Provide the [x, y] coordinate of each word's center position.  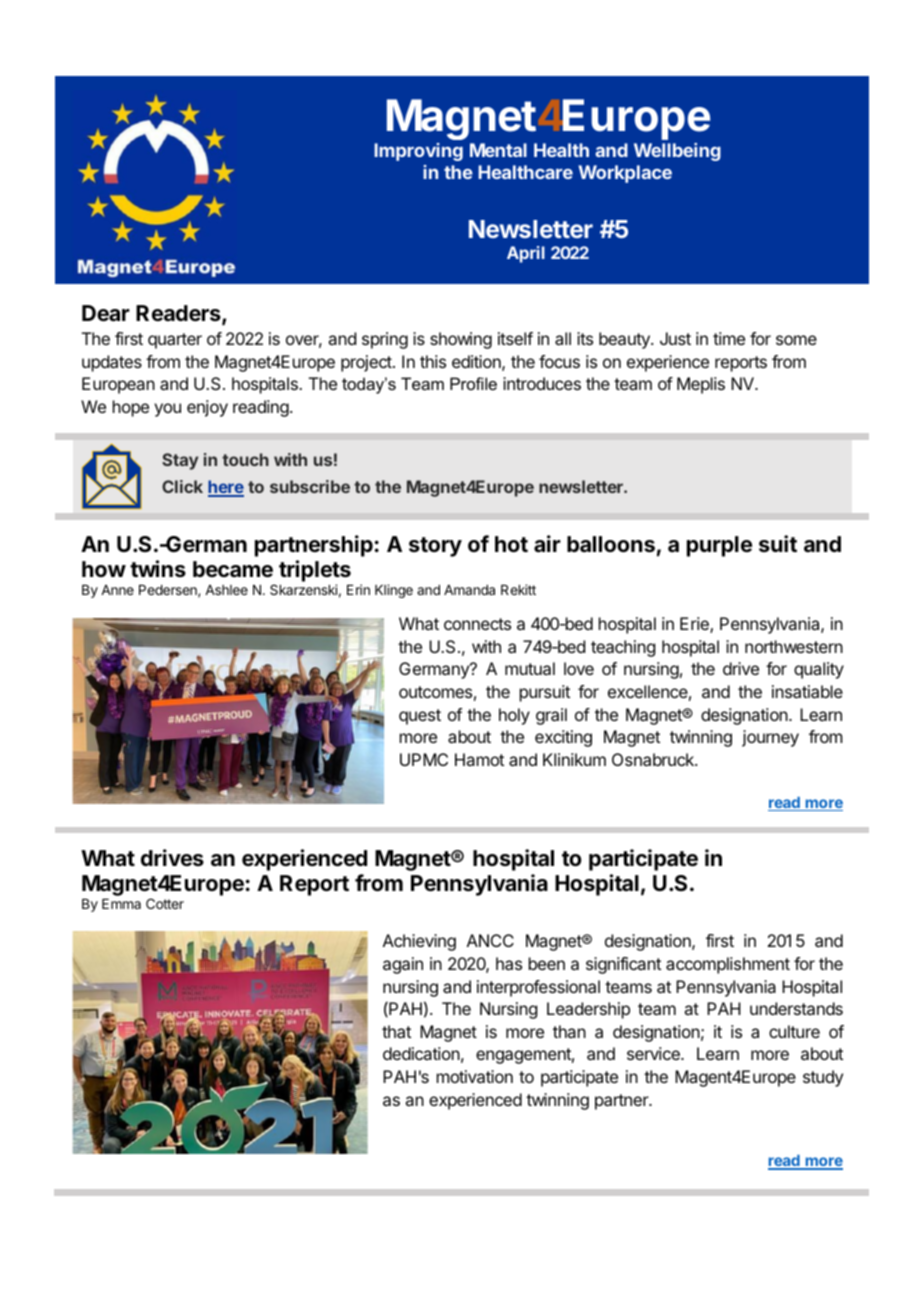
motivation [475, 1076]
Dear [106, 313]
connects [477, 624]
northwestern [794, 646]
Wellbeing [677, 152]
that [396, 1031]
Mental [498, 150]
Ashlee [226, 590]
